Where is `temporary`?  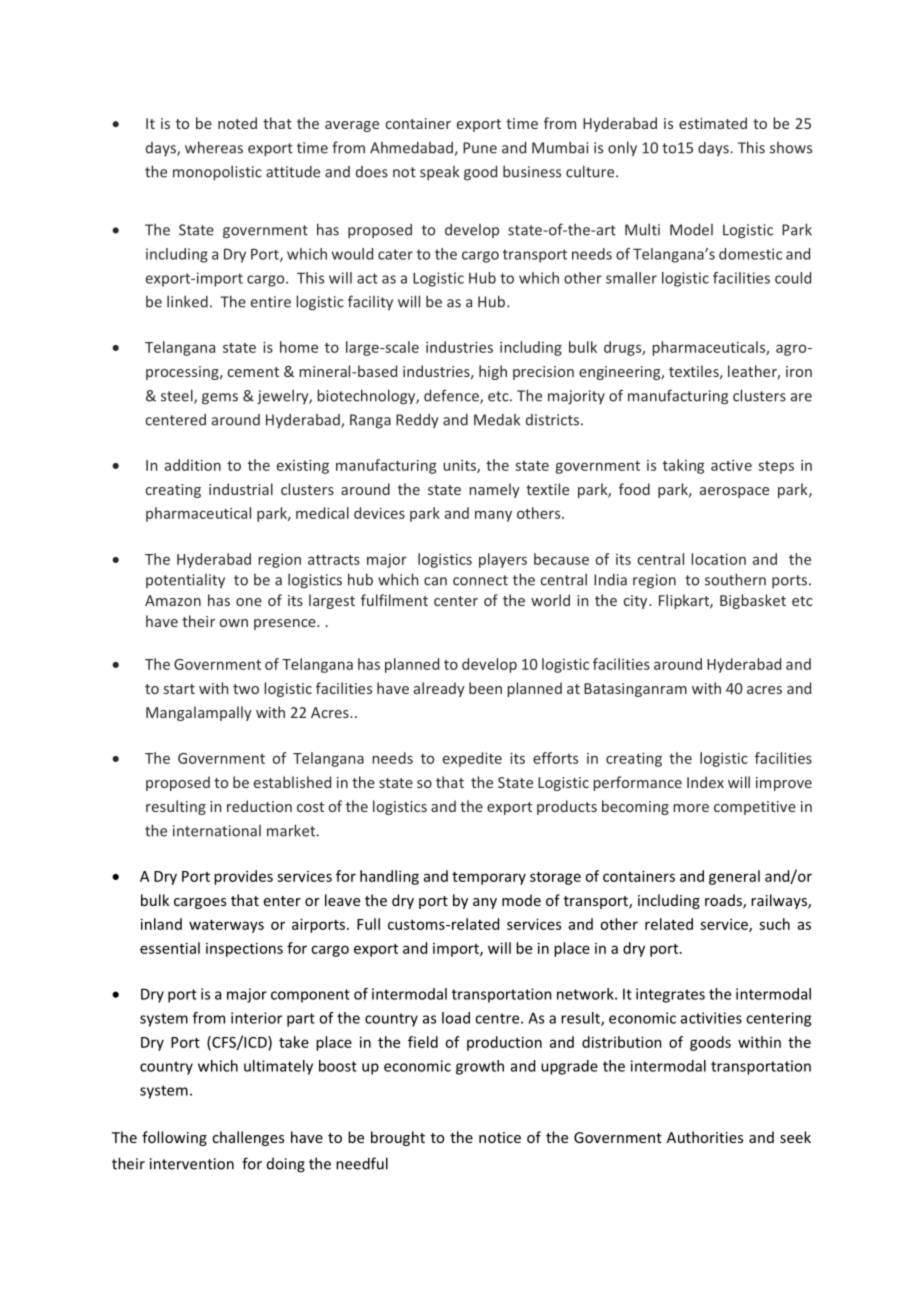 temporary is located at coordinates (489, 878).
